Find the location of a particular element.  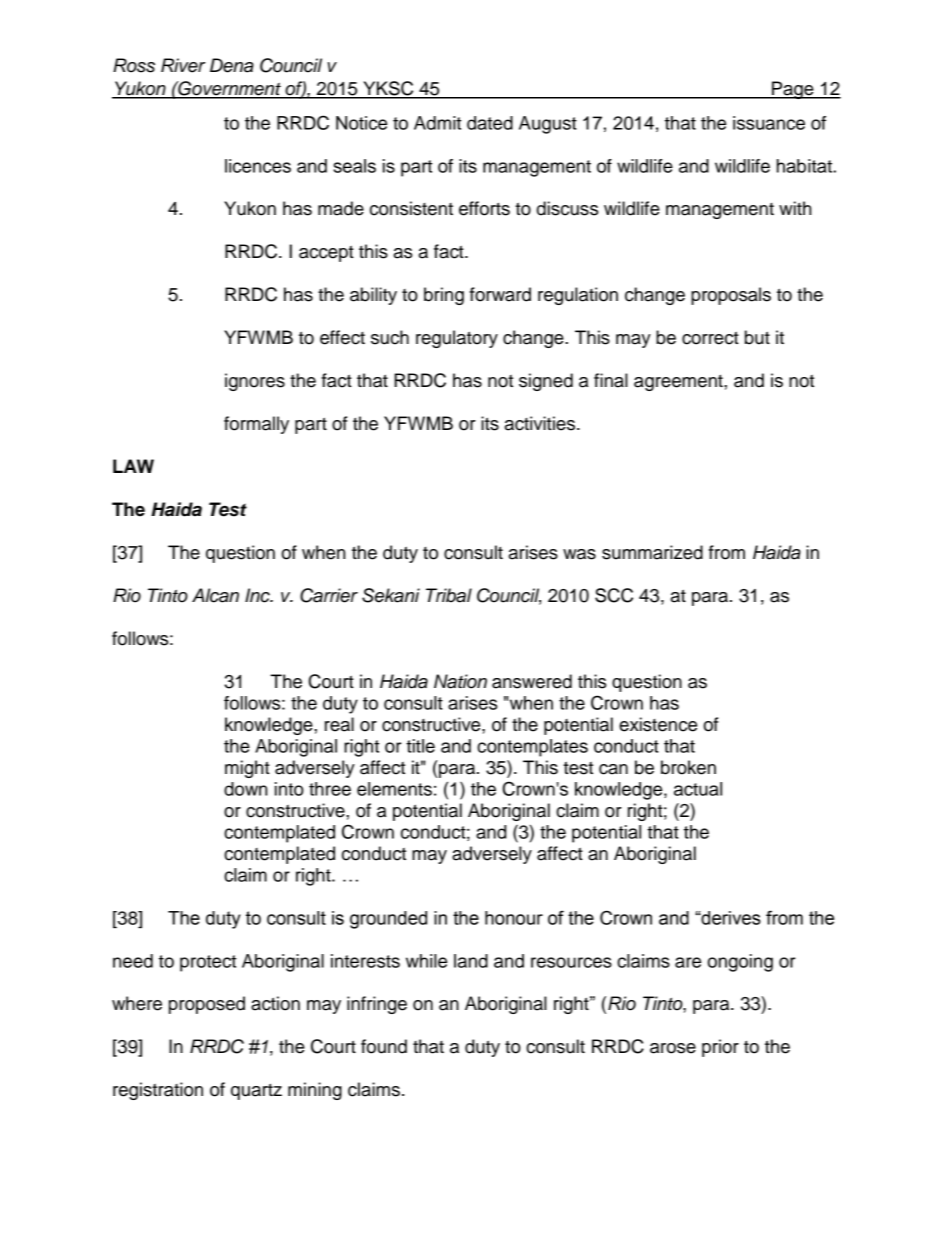

dated is located at coordinates (490, 123).
